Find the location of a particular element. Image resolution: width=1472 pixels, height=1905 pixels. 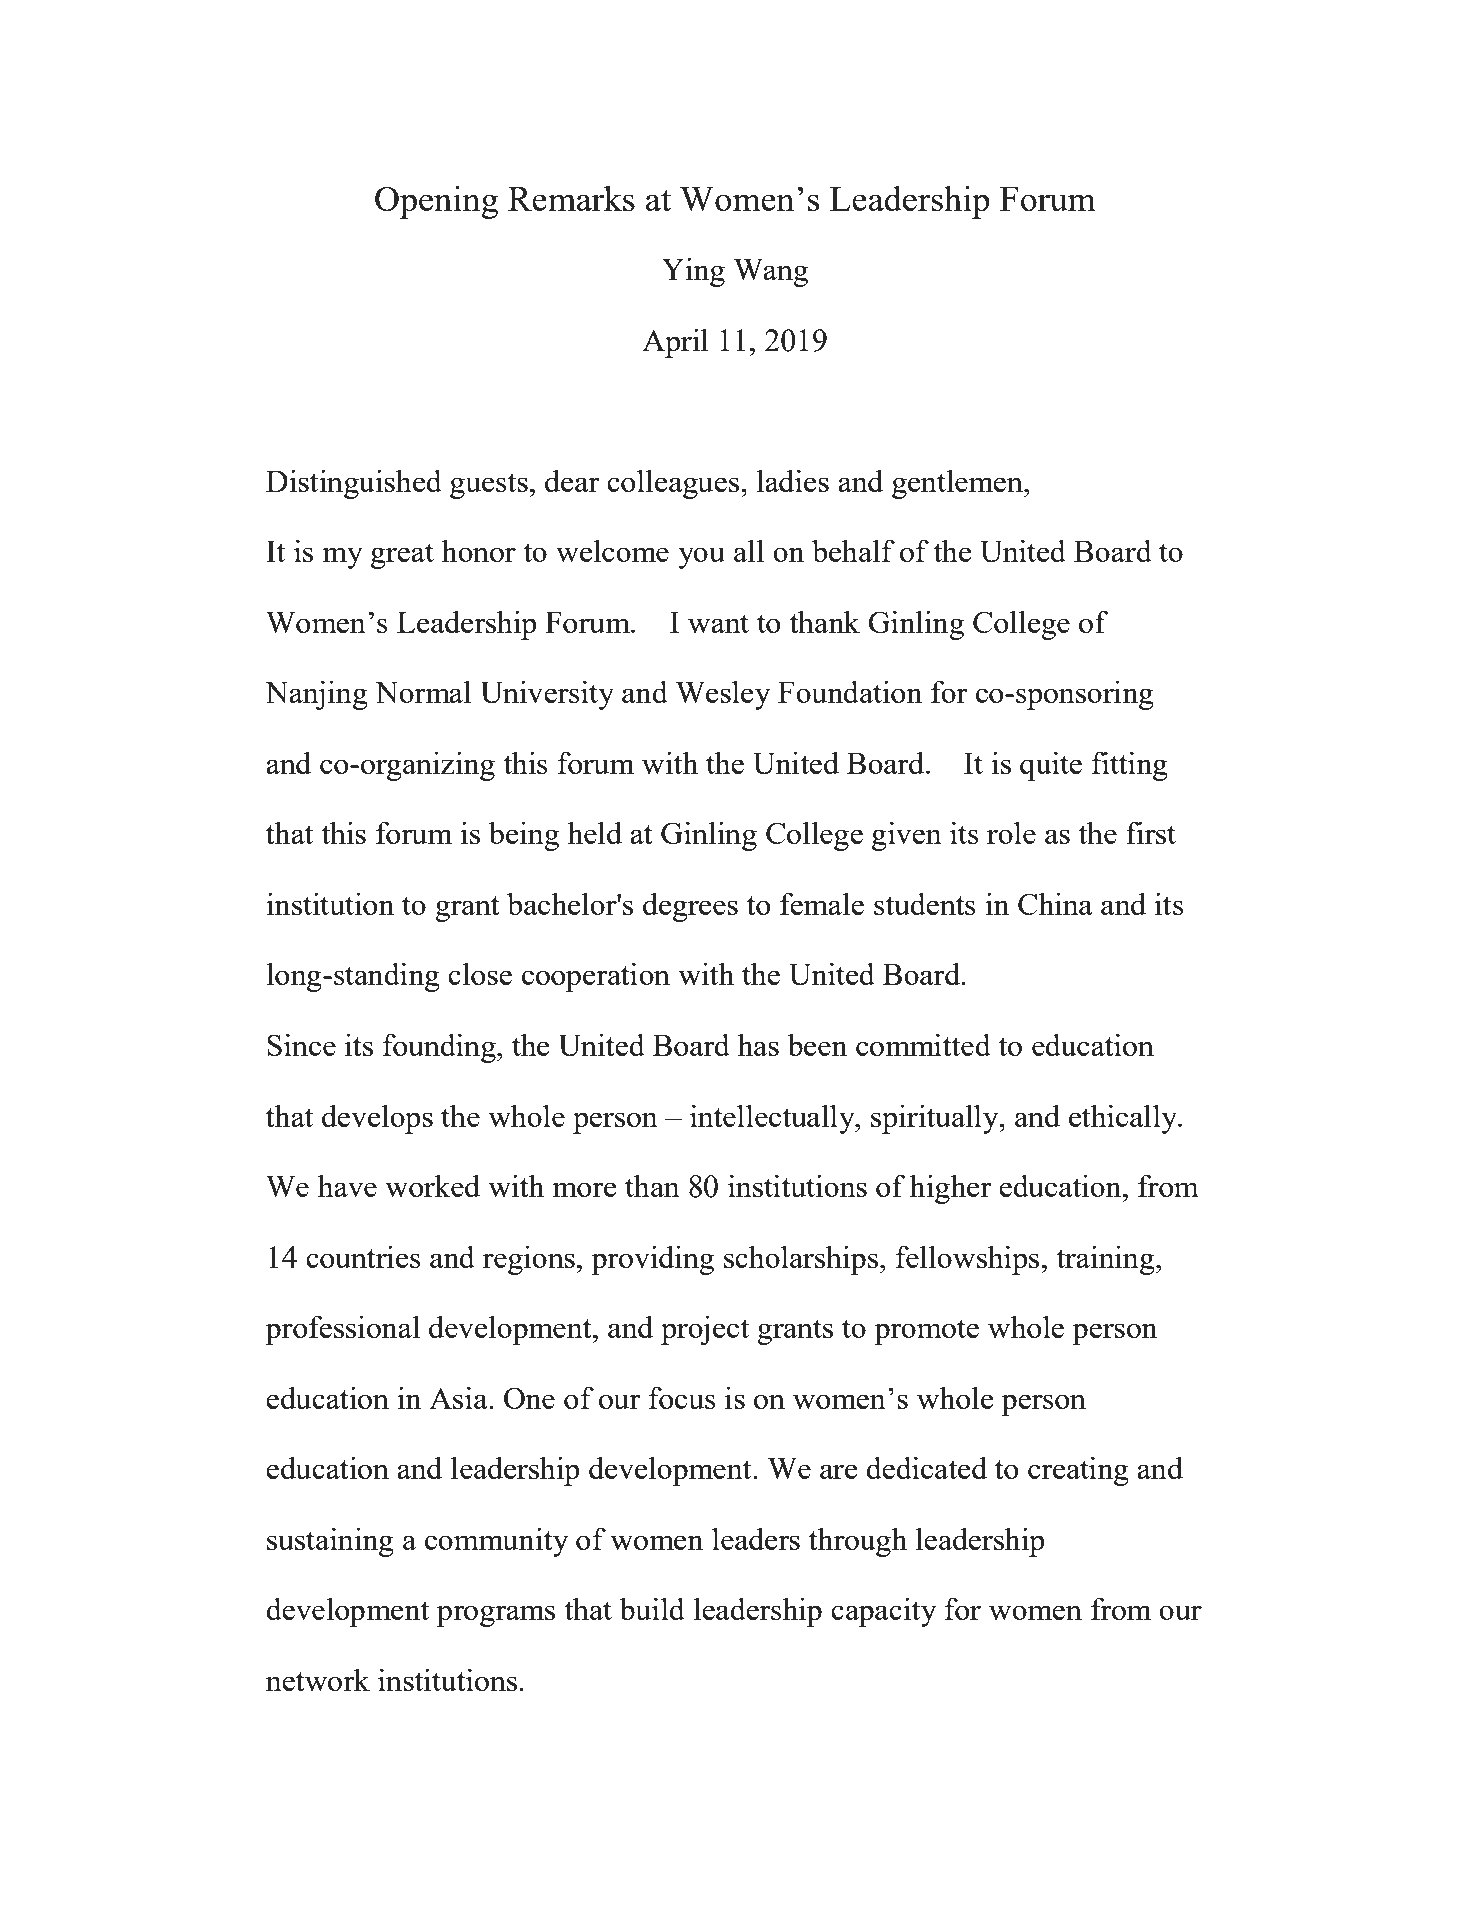

Normal is located at coordinates (423, 691).
